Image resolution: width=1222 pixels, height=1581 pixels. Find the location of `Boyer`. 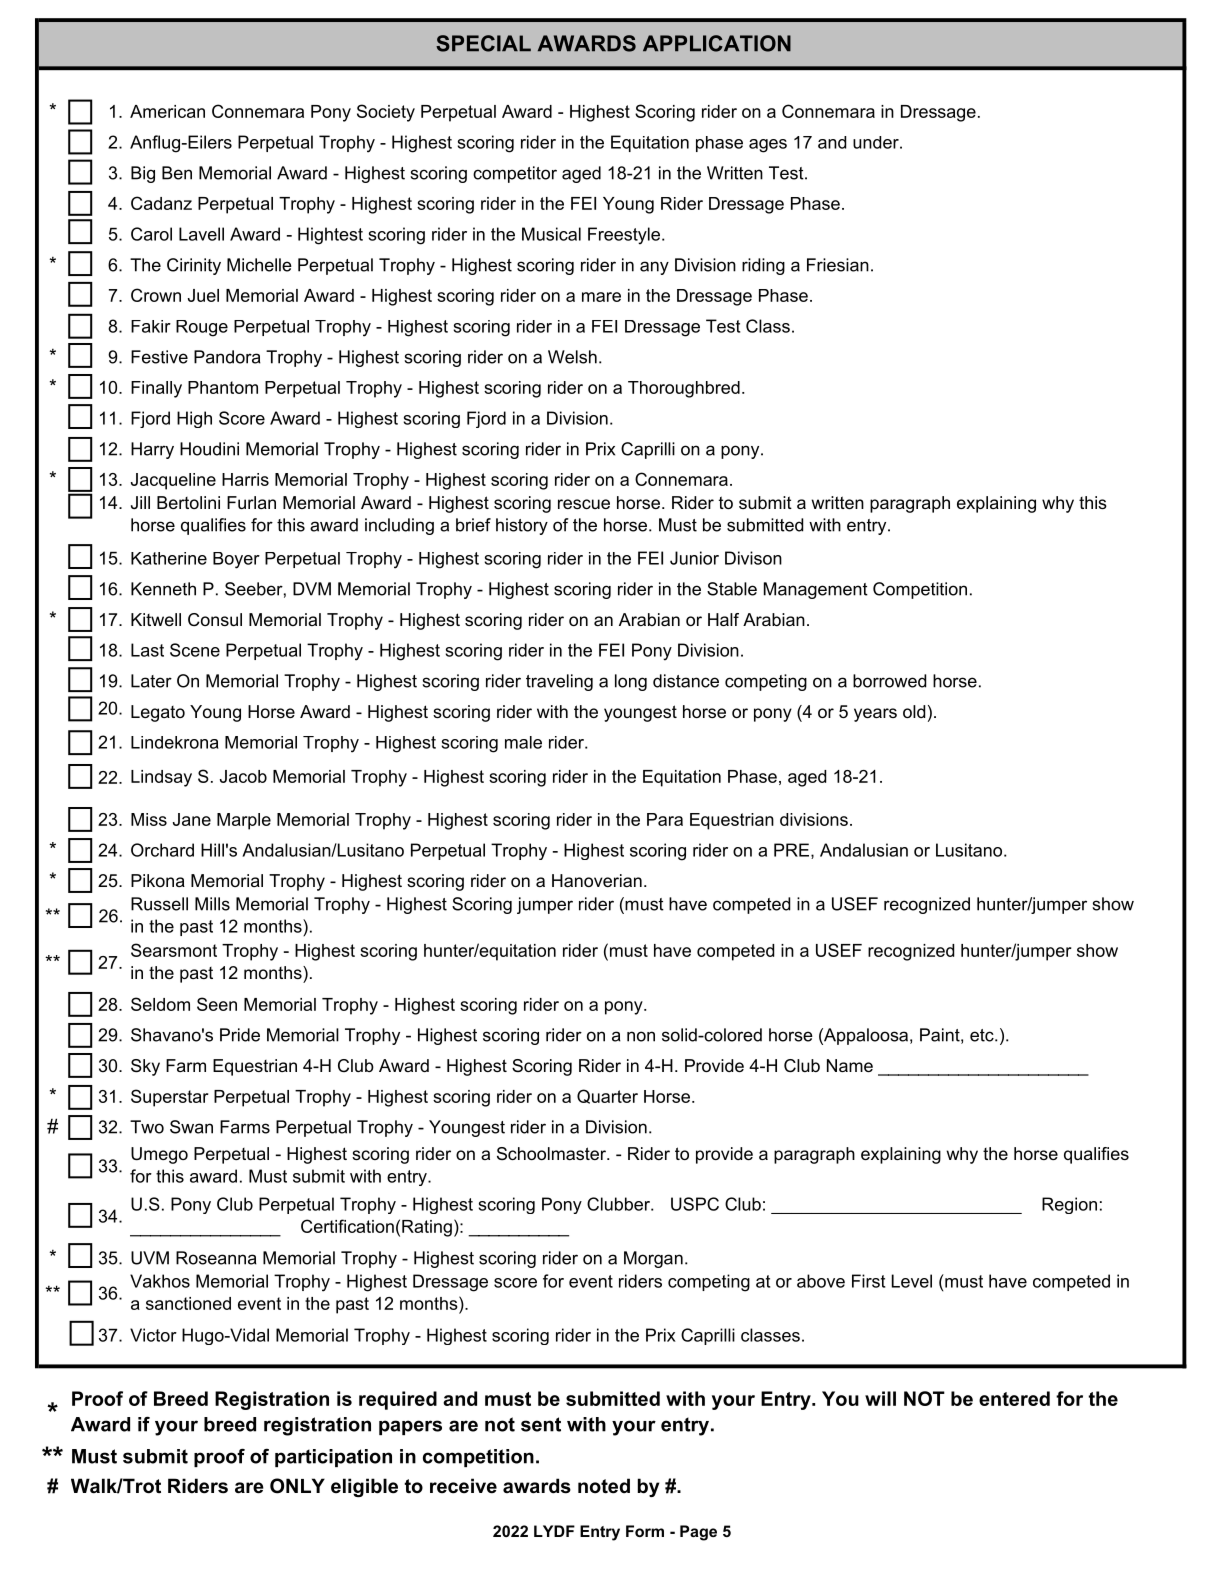

Boyer is located at coordinates (236, 560).
